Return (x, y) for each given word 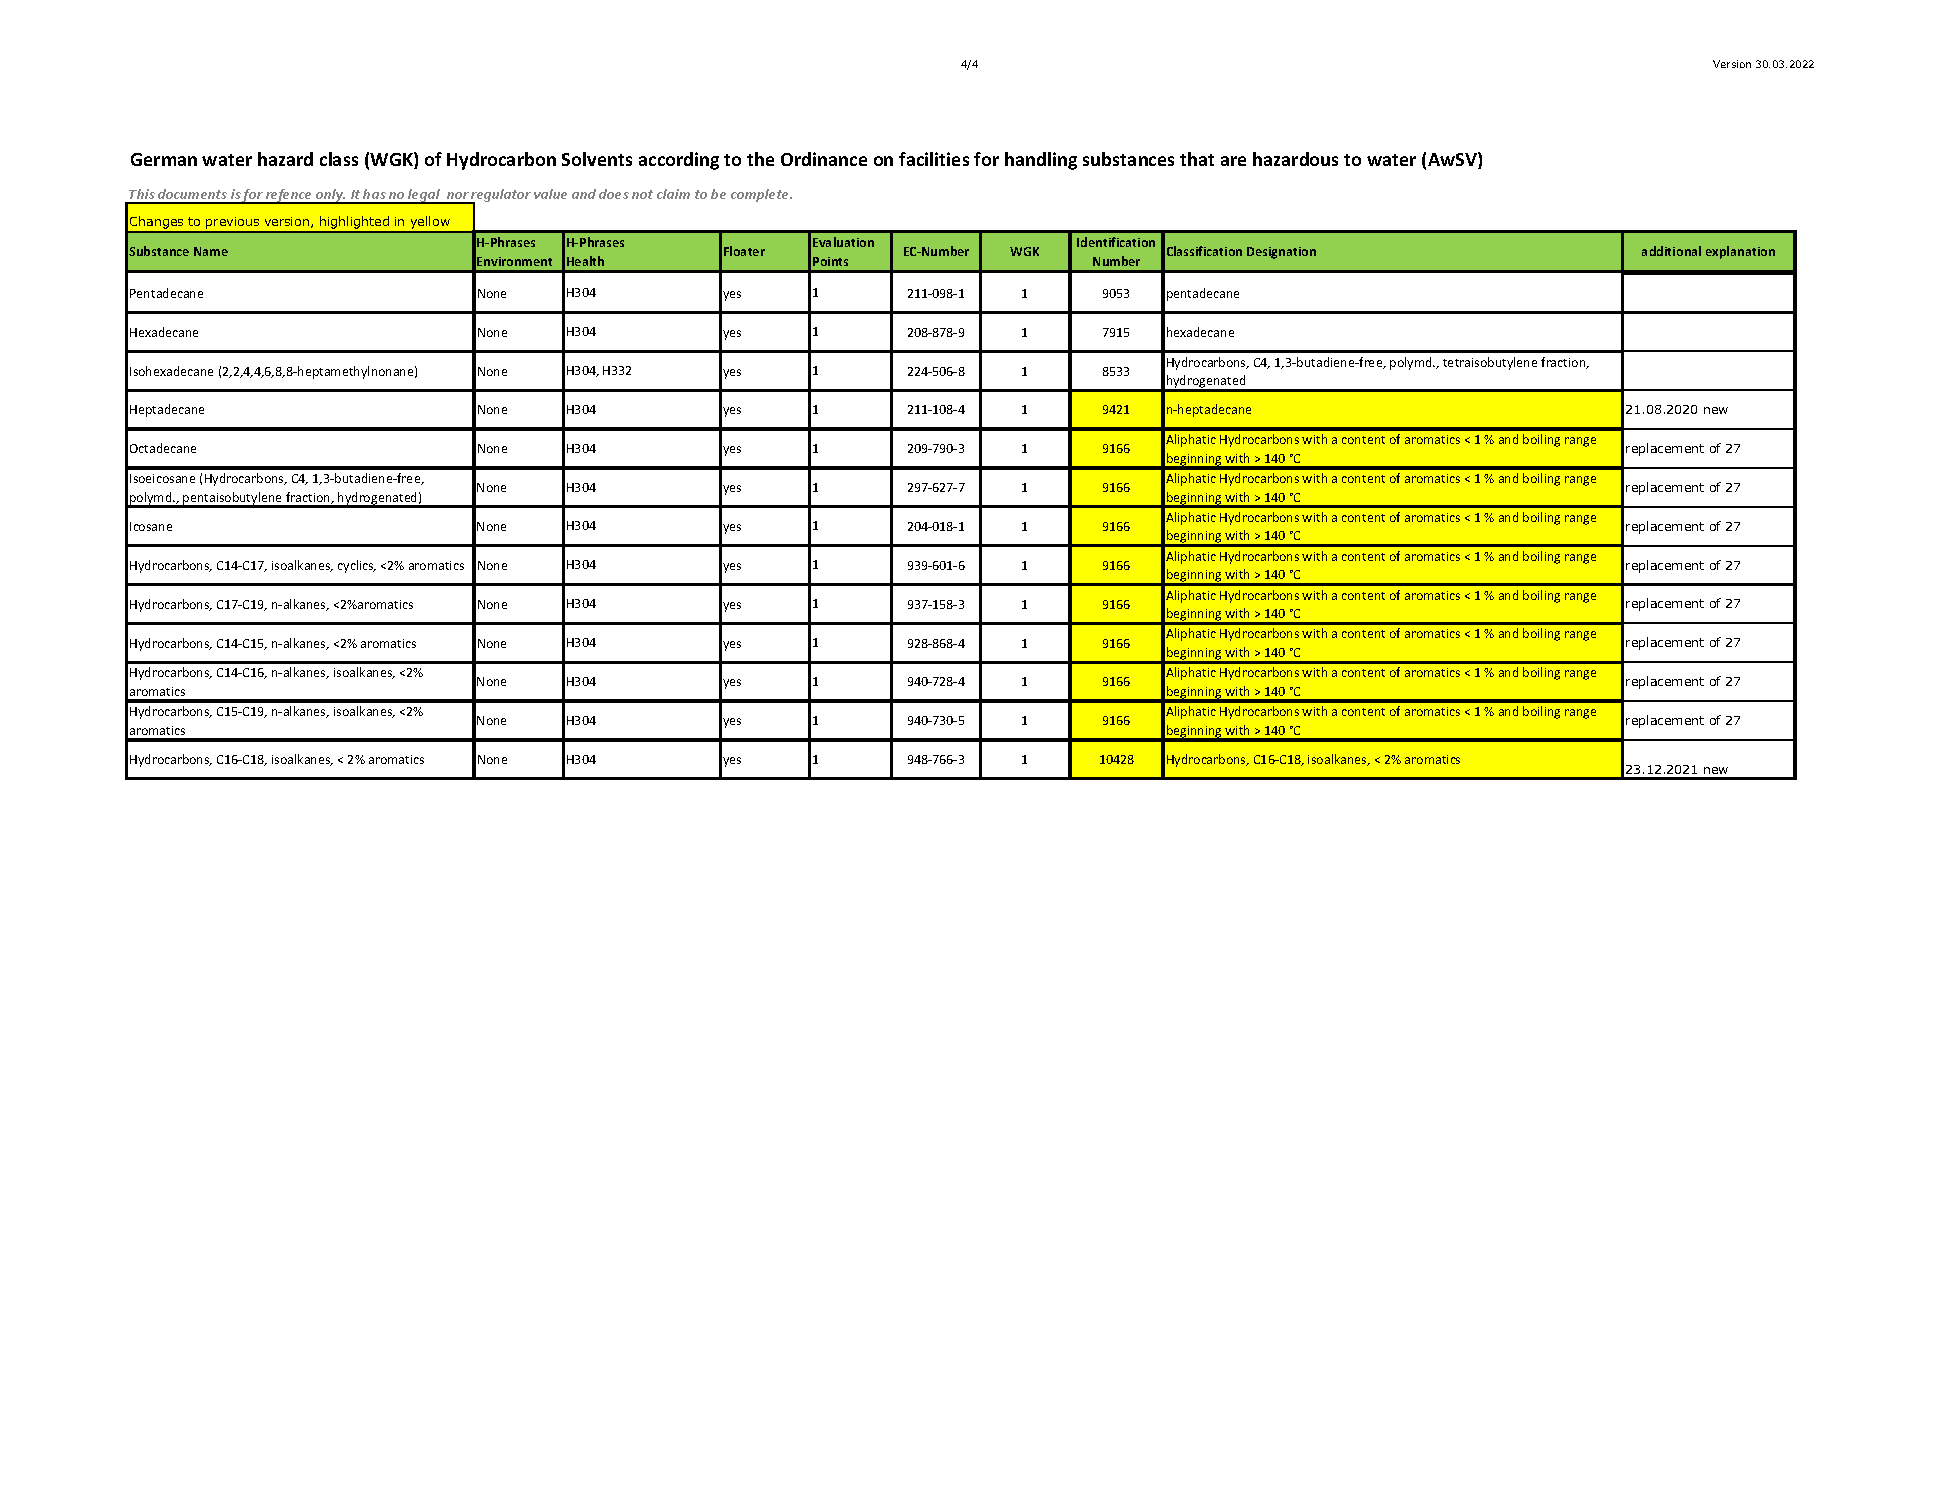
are (1233, 161)
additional (1671, 251)
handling (1041, 161)
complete (761, 195)
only (330, 196)
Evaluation (843, 242)
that (1197, 159)
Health (585, 261)
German (164, 159)
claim (673, 194)
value (550, 194)
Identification (1116, 242)
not (642, 194)
